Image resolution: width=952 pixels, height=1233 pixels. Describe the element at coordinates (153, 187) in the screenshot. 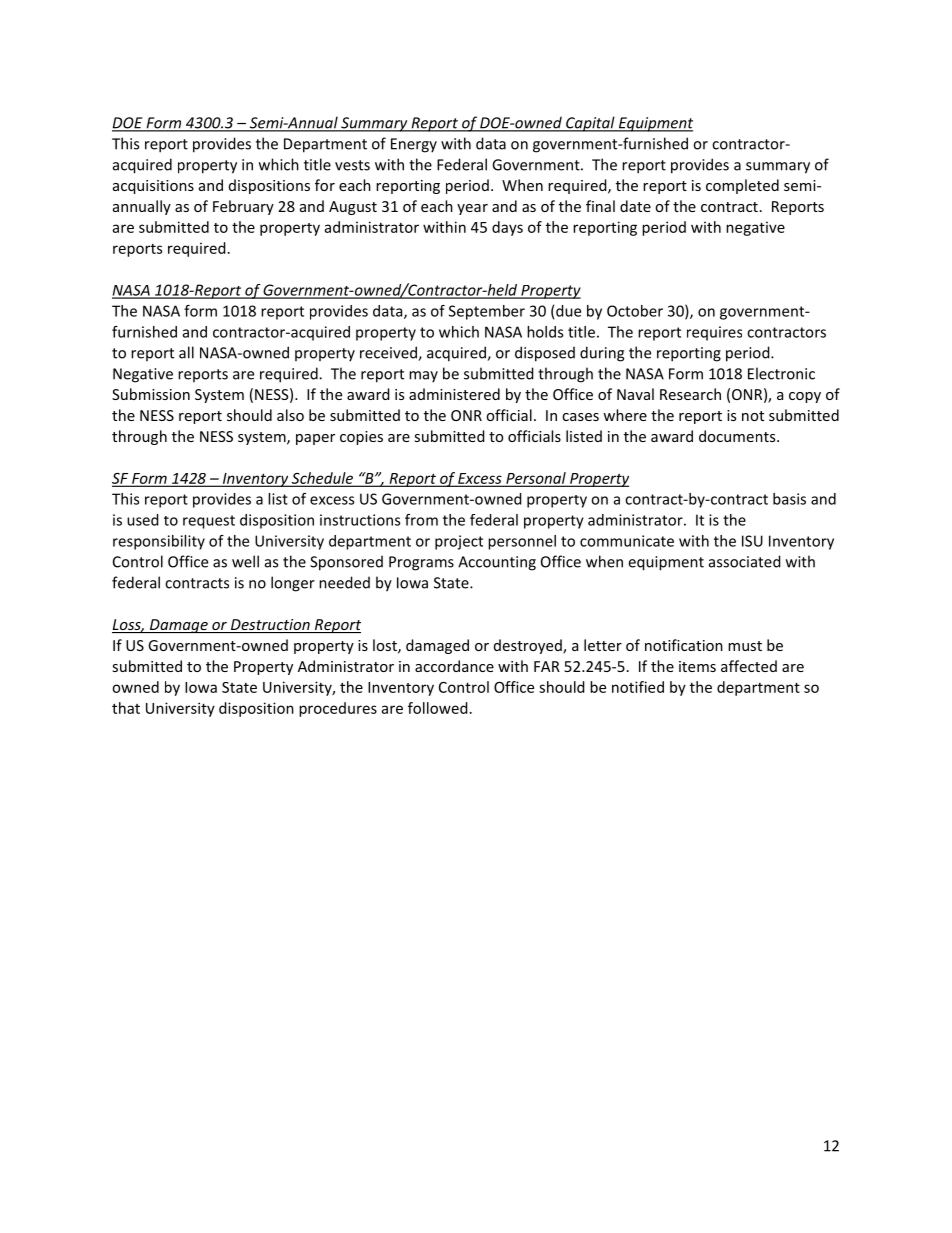

I see `acquisitions` at that location.
